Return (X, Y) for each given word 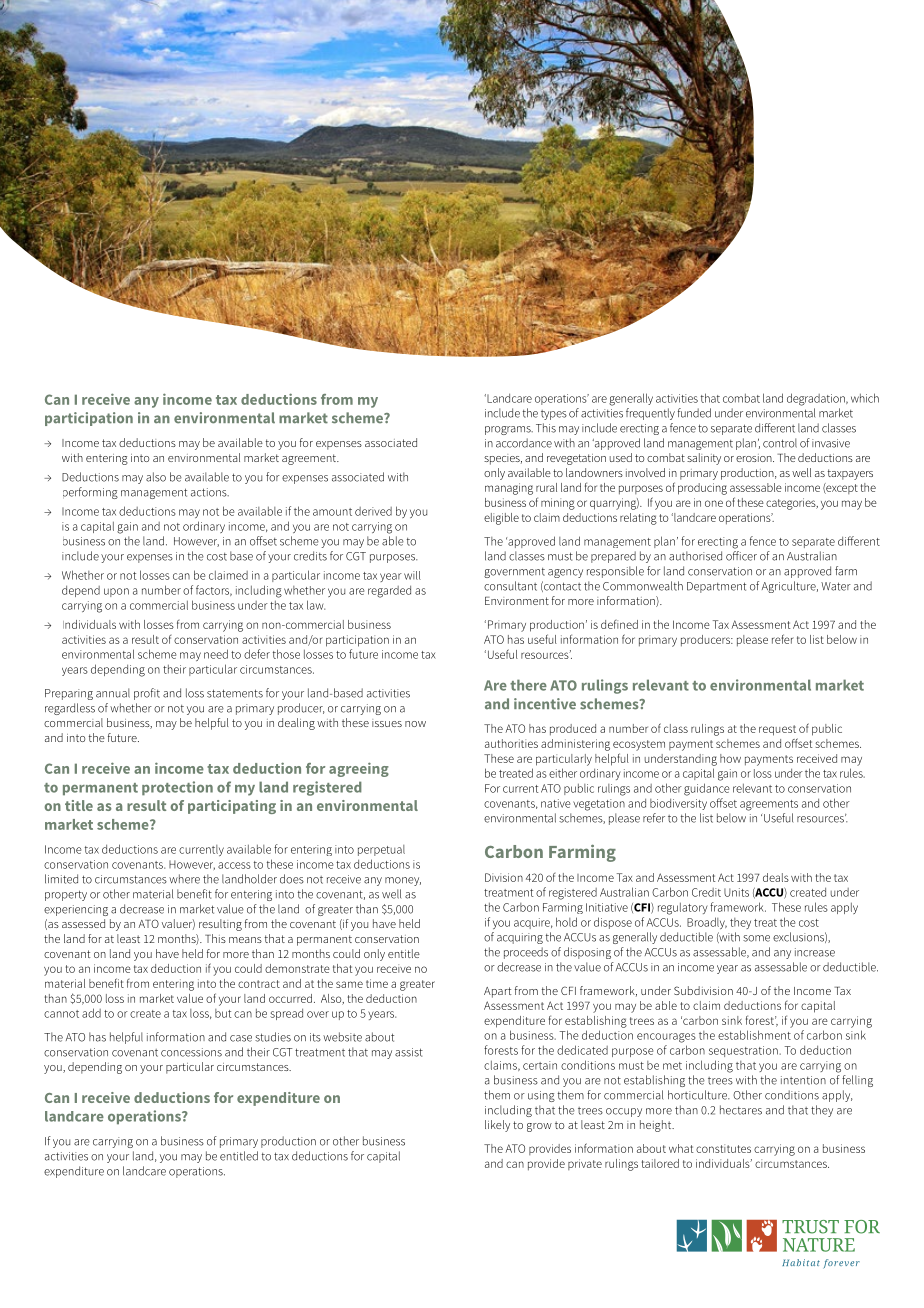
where (184, 879)
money (403, 881)
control (780, 443)
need (216, 654)
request (777, 730)
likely (497, 1126)
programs (509, 430)
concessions (191, 1052)
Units (736, 892)
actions (210, 492)
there (528, 685)
